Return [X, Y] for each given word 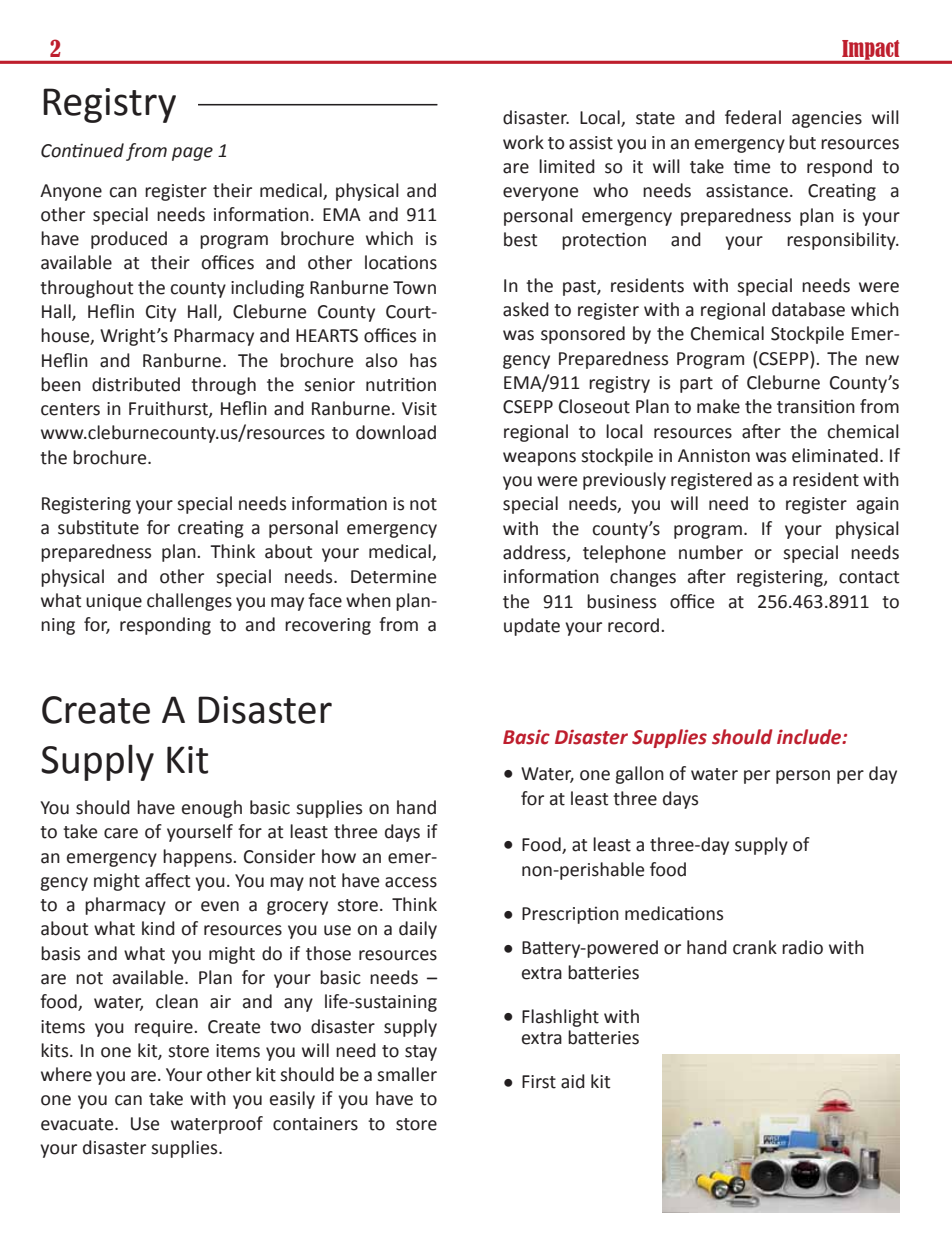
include [810, 737]
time [751, 166]
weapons [539, 459]
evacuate [78, 1124]
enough [212, 809]
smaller [407, 1074]
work [523, 142]
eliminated [835, 455]
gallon [639, 775]
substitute [98, 527]
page [192, 154]
